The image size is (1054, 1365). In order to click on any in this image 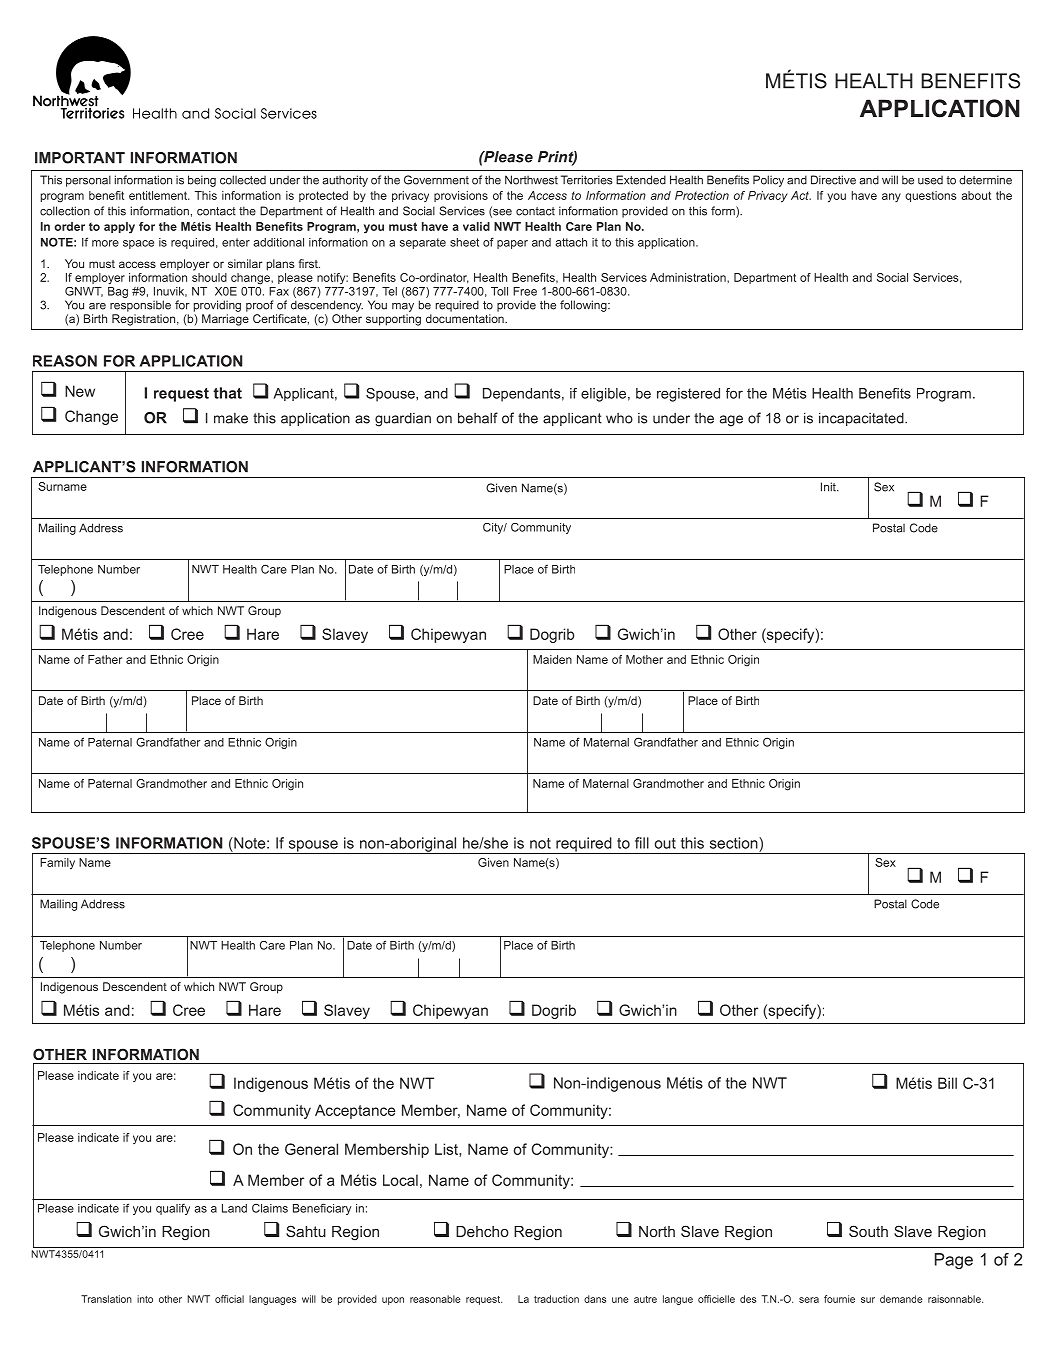, I will do `click(891, 197)`.
